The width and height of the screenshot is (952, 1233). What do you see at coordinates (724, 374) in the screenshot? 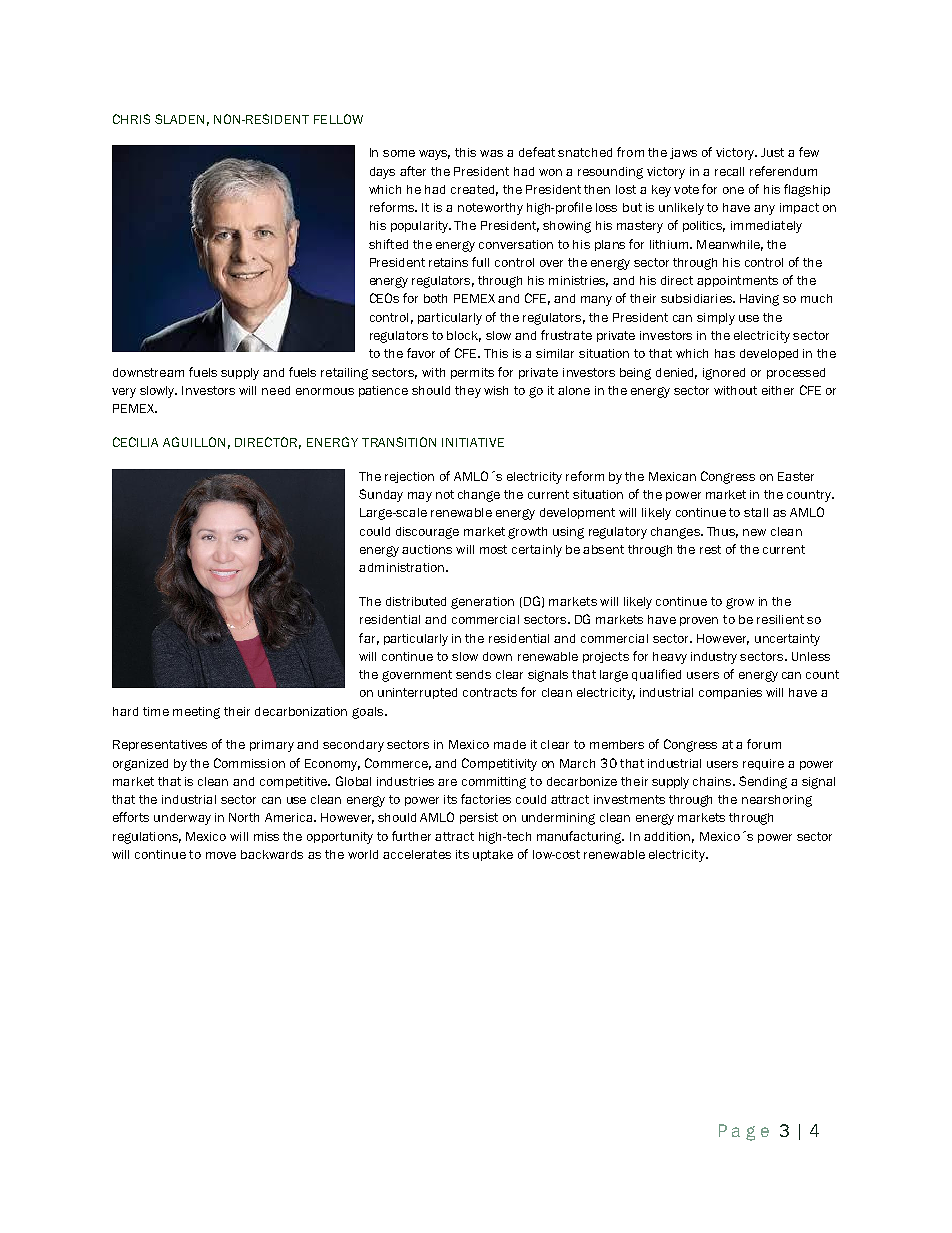
I see `ignored` at bounding box center [724, 374].
